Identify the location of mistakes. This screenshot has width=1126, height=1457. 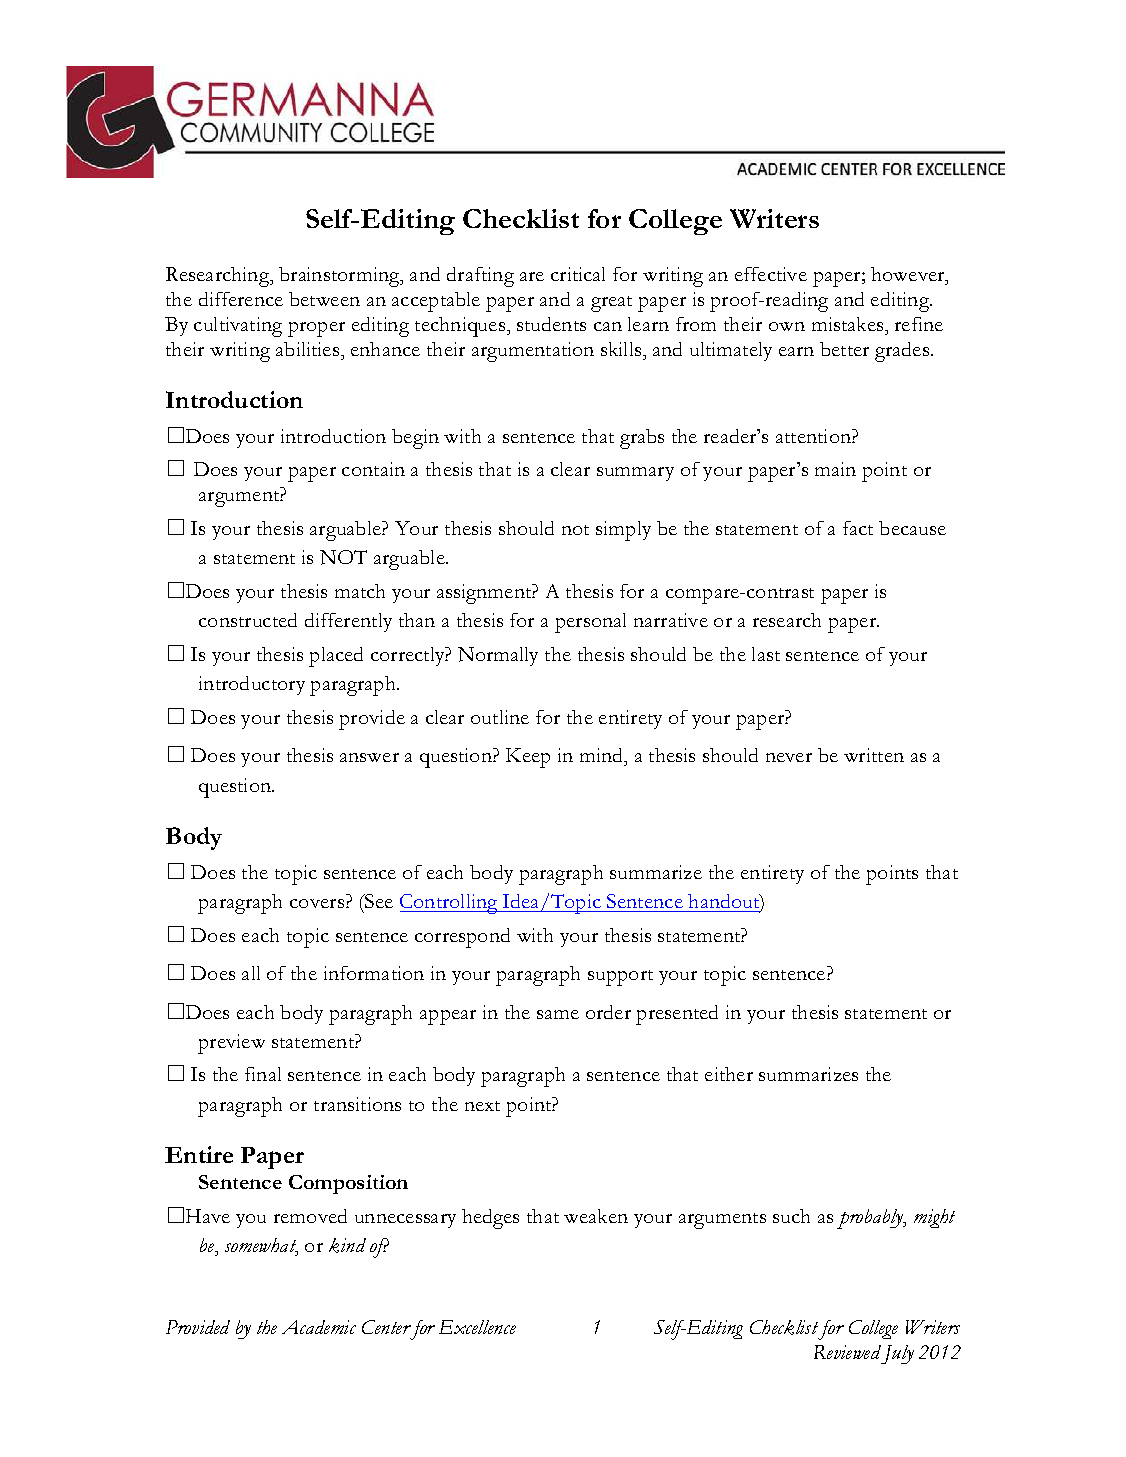
(849, 324).
